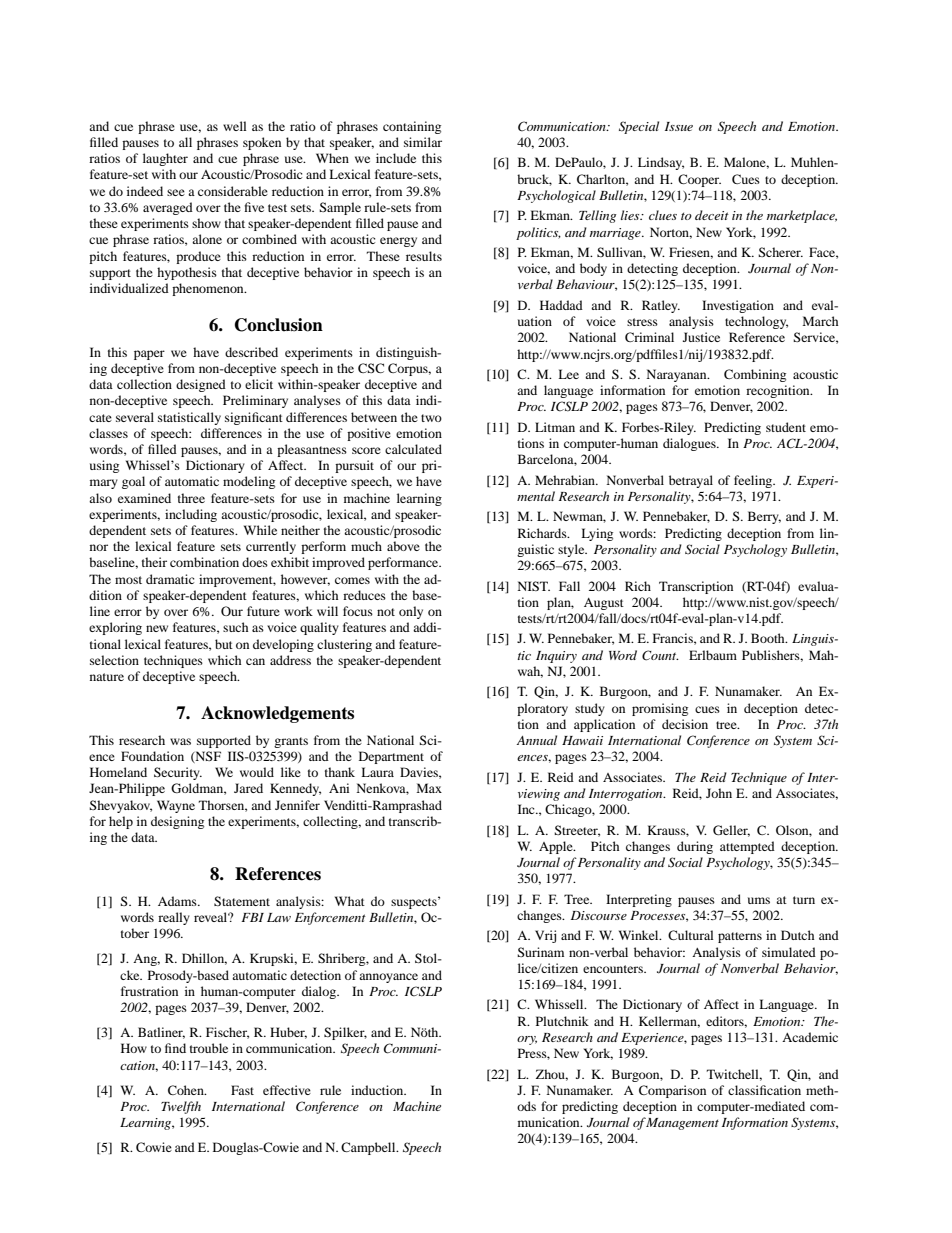 Image resolution: width=952 pixels, height=1233 pixels. What do you see at coordinates (557, 847) in the screenshot?
I see `Apple` at bounding box center [557, 847].
